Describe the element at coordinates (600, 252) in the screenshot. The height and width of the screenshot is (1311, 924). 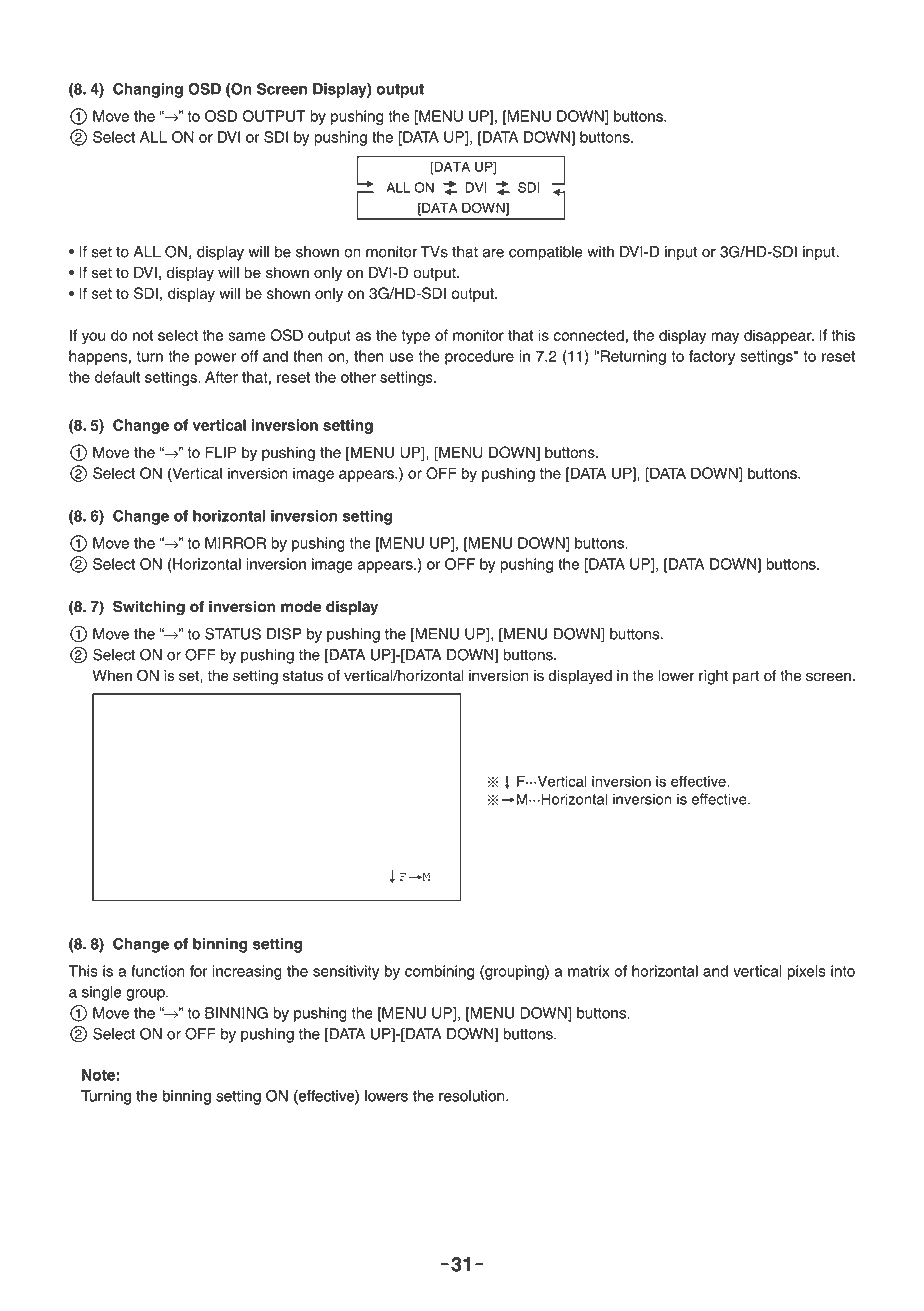
I see `with` at that location.
